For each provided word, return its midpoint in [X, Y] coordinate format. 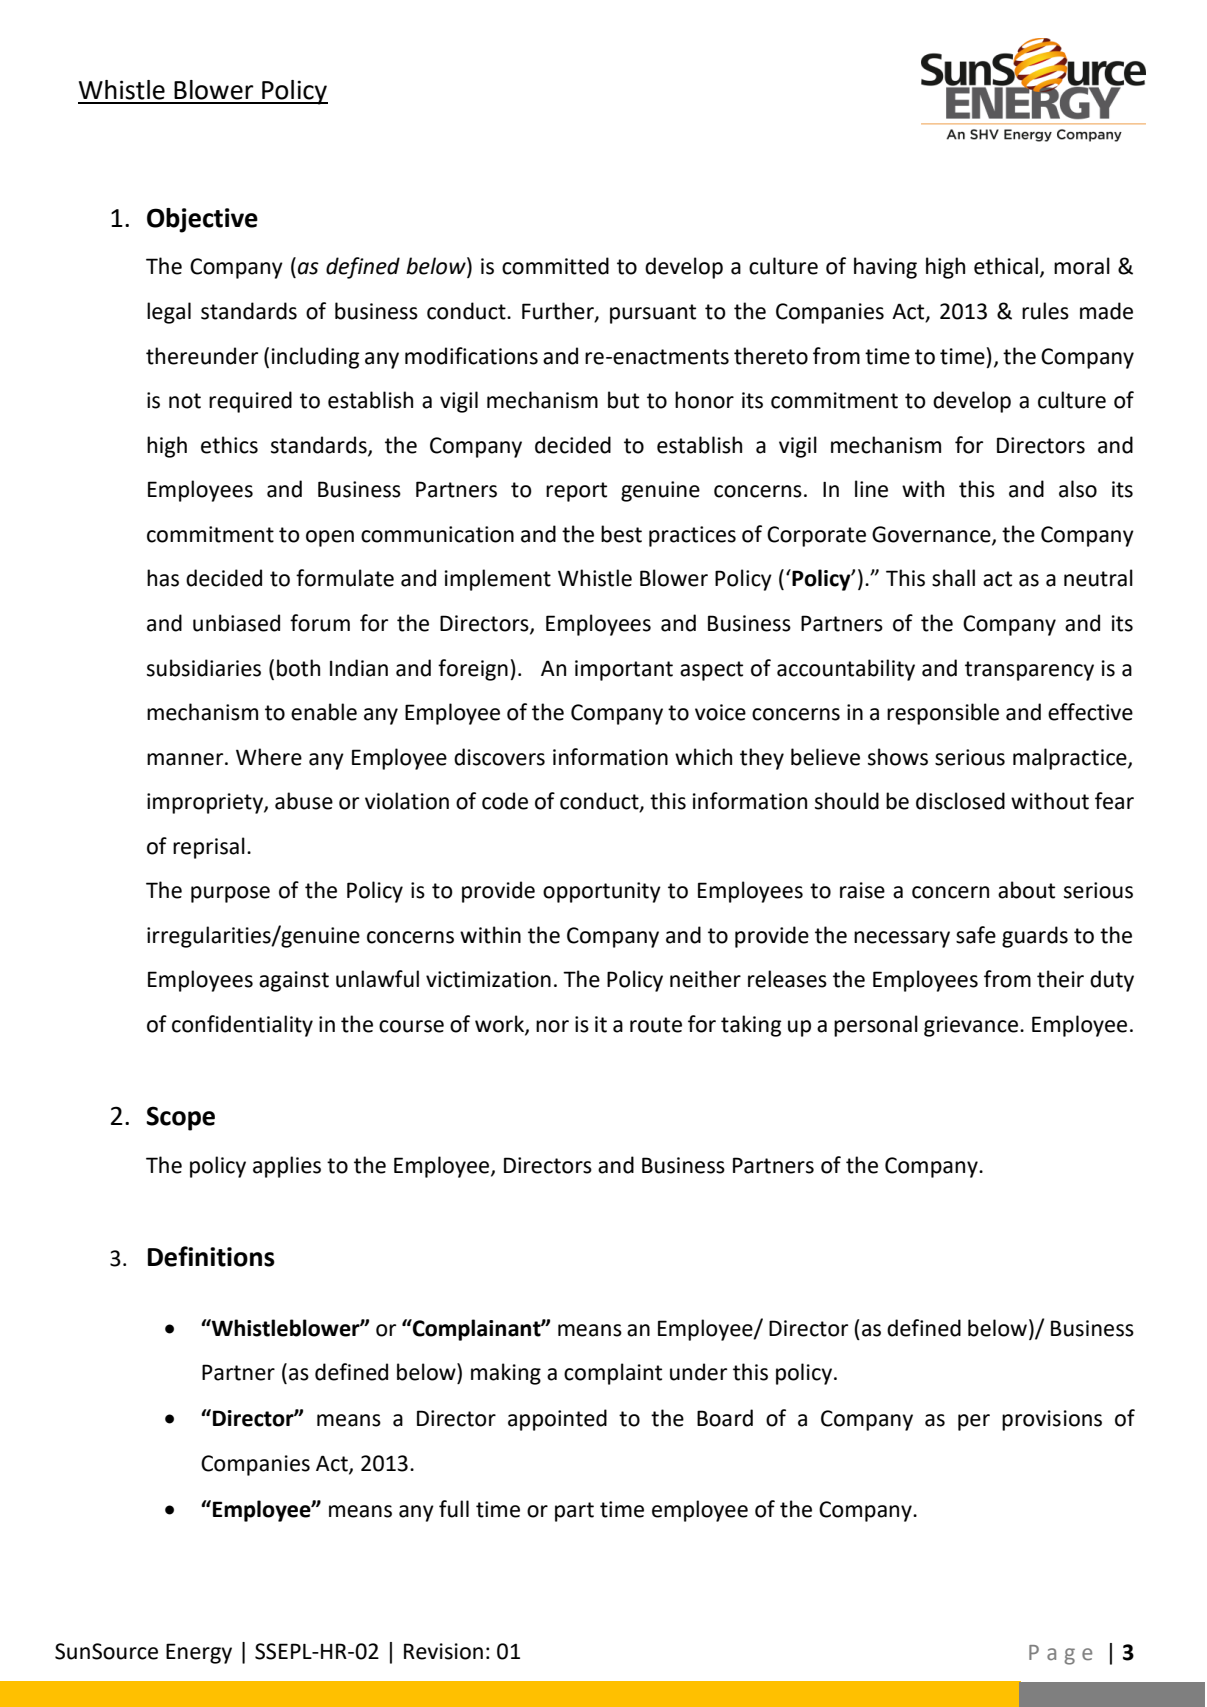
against [294, 981]
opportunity [602, 892]
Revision [443, 1651]
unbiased [236, 623]
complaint [613, 1374]
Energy [199, 1653]
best [621, 534]
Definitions [211, 1256]
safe [976, 935]
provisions [1052, 1420]
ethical [1006, 266]
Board [725, 1418]
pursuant [653, 314]
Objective [202, 220]
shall [953, 578]
